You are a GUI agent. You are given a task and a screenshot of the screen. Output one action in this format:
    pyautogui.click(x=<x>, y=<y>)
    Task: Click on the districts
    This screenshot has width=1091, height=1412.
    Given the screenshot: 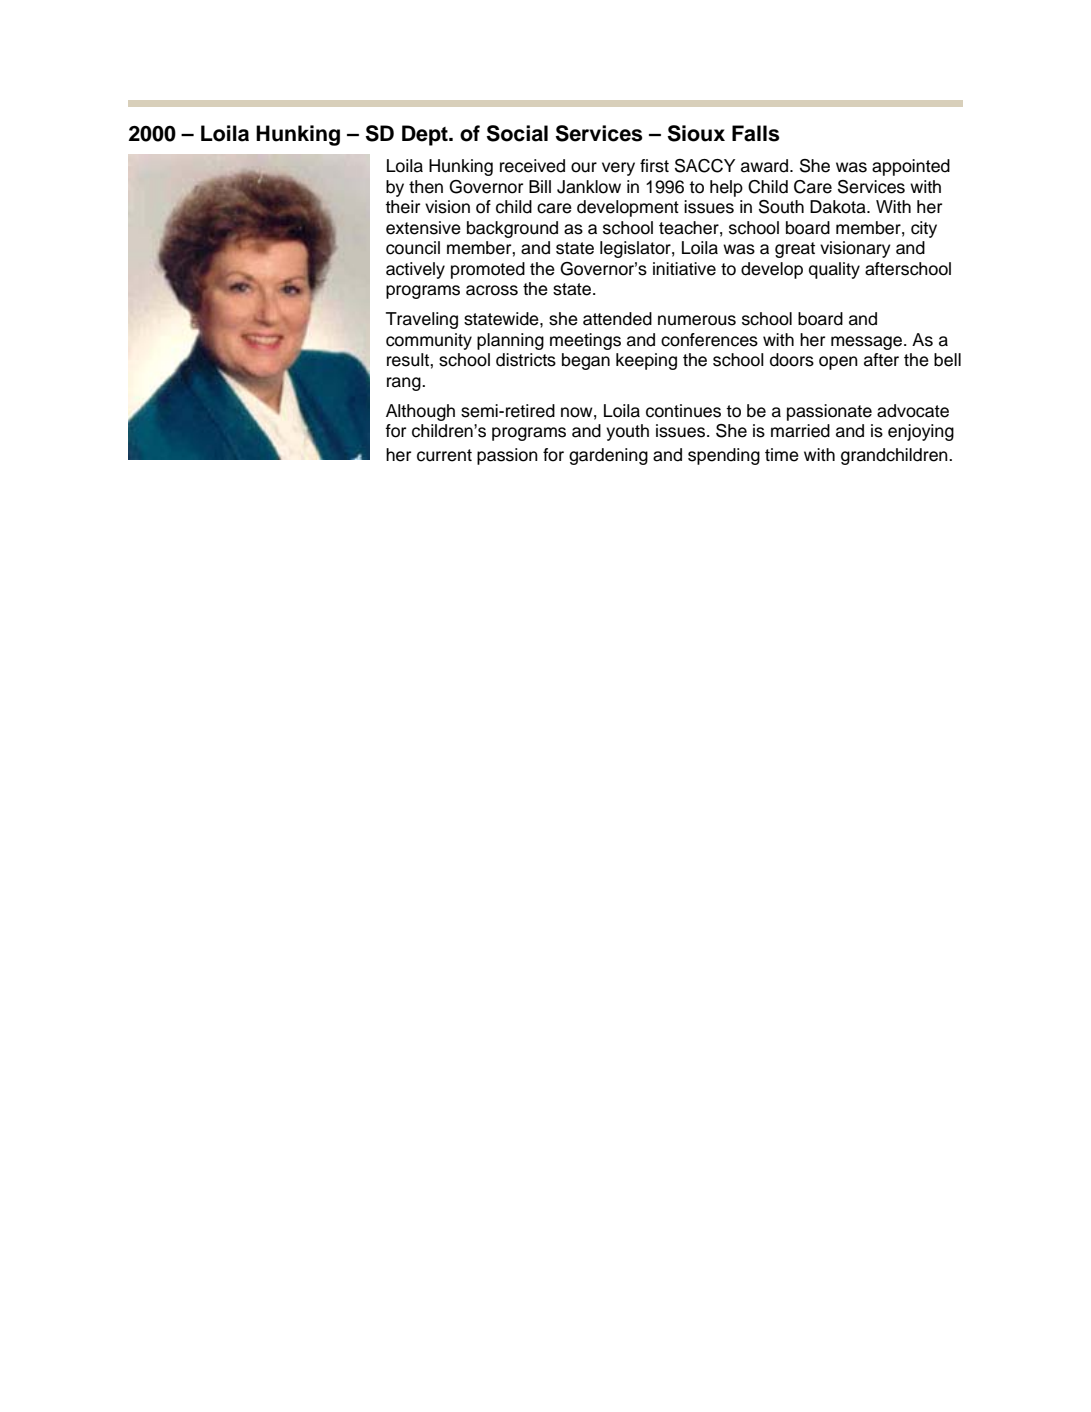 What is the action you would take?
    pyautogui.click(x=526, y=360)
